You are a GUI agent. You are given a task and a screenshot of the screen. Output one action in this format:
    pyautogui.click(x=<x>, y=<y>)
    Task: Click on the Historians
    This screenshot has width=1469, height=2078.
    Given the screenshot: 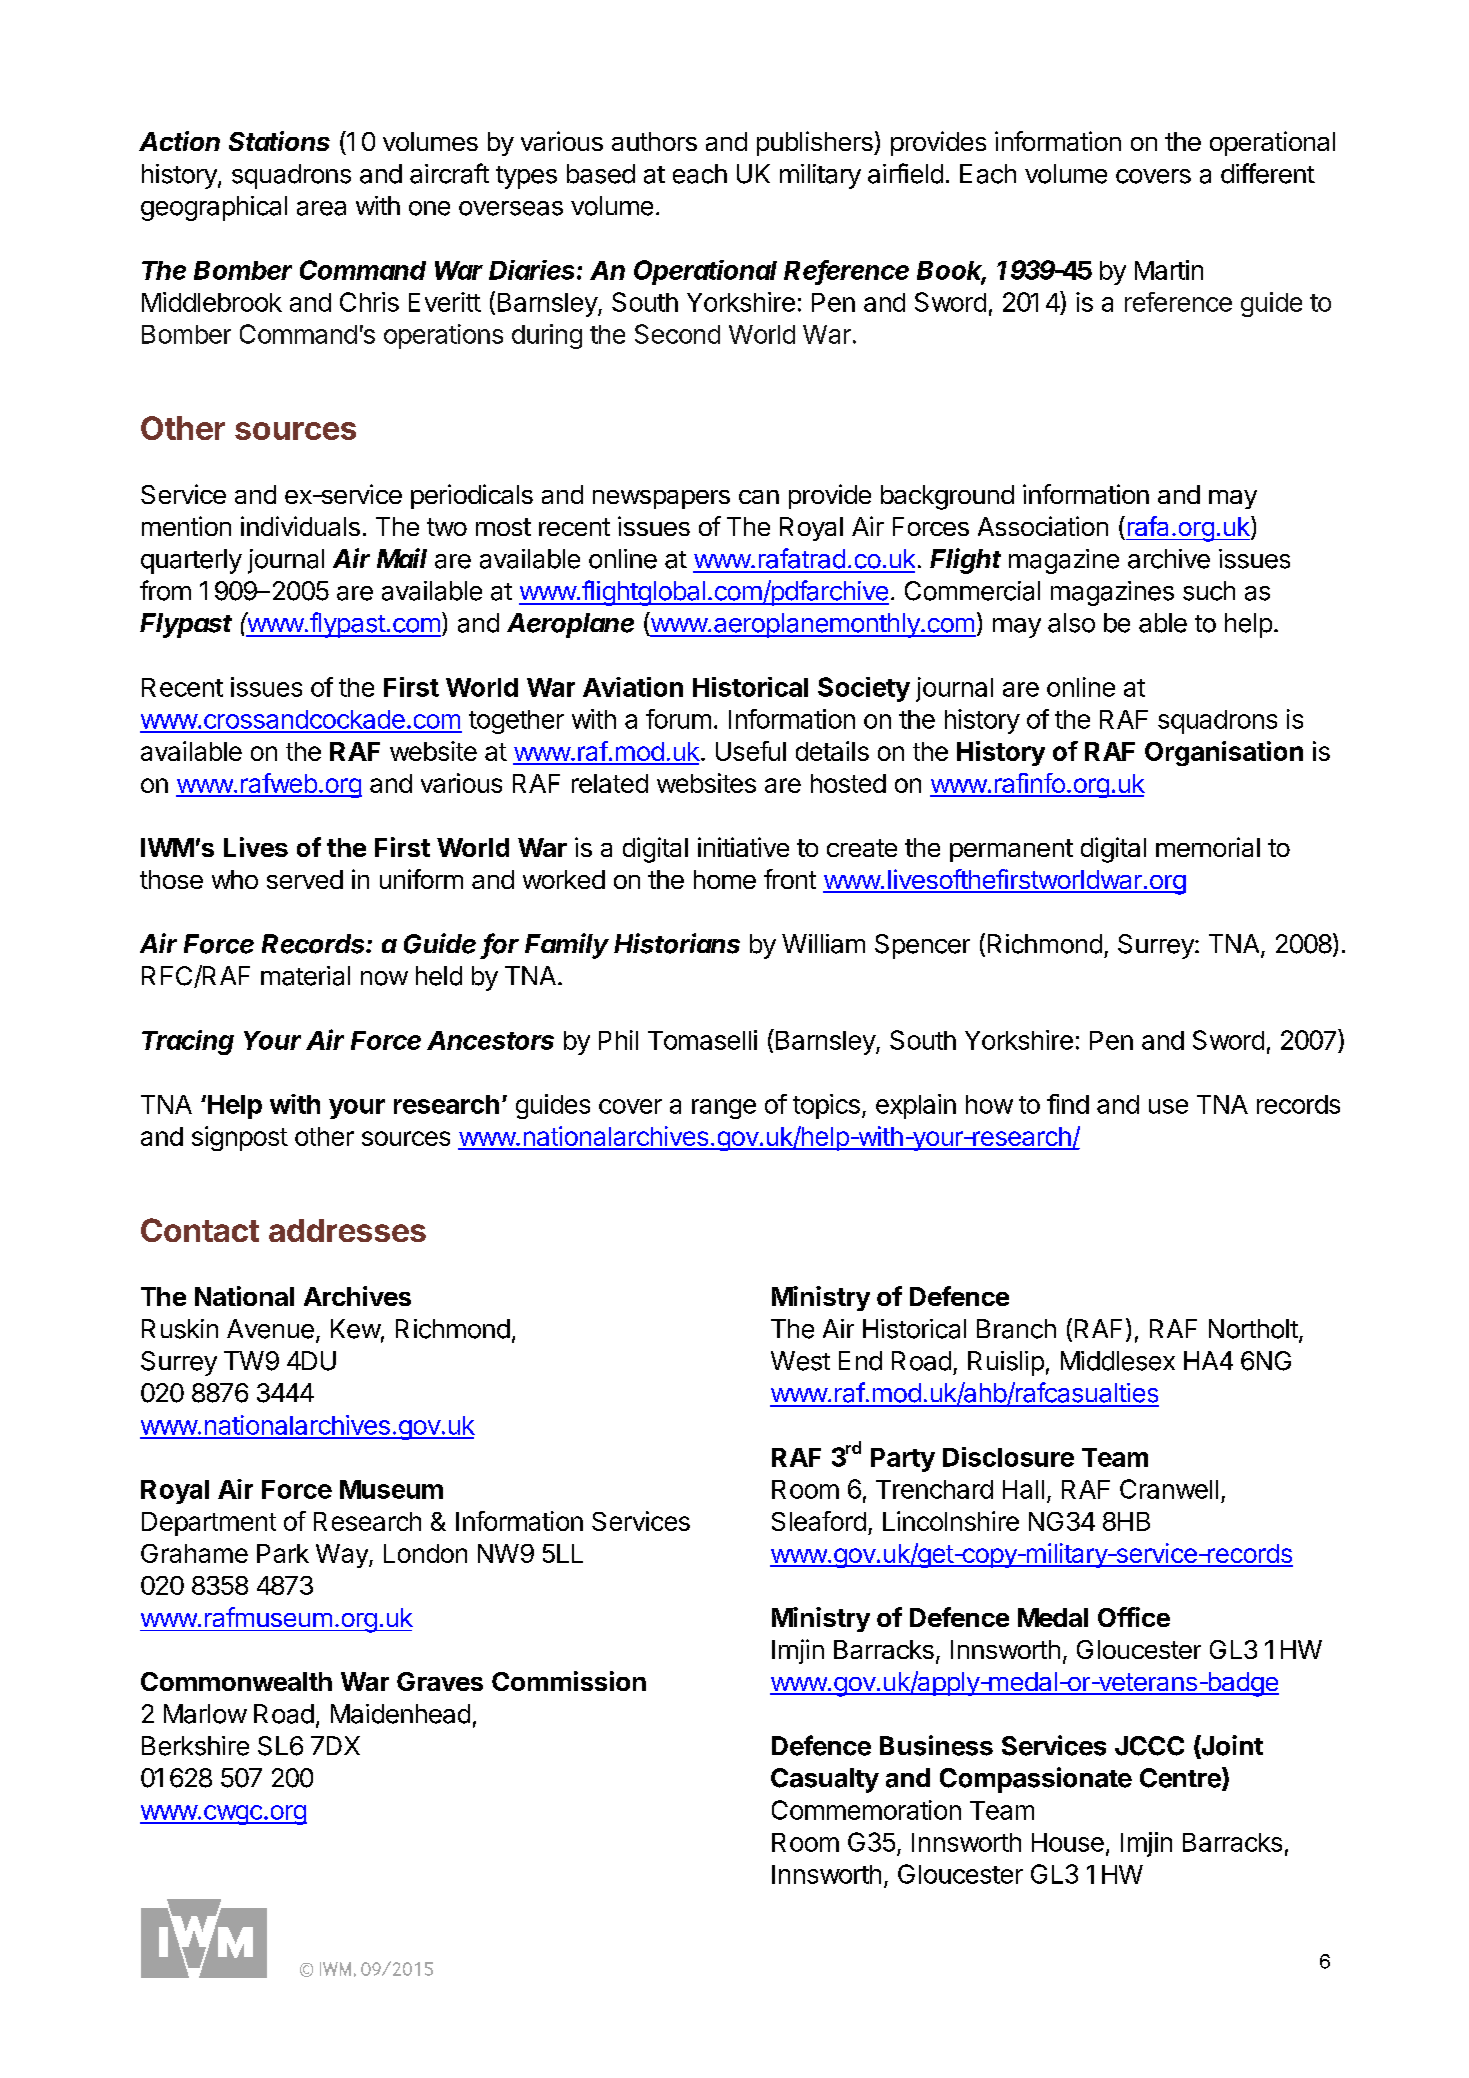 What is the action you would take?
    pyautogui.click(x=677, y=943)
